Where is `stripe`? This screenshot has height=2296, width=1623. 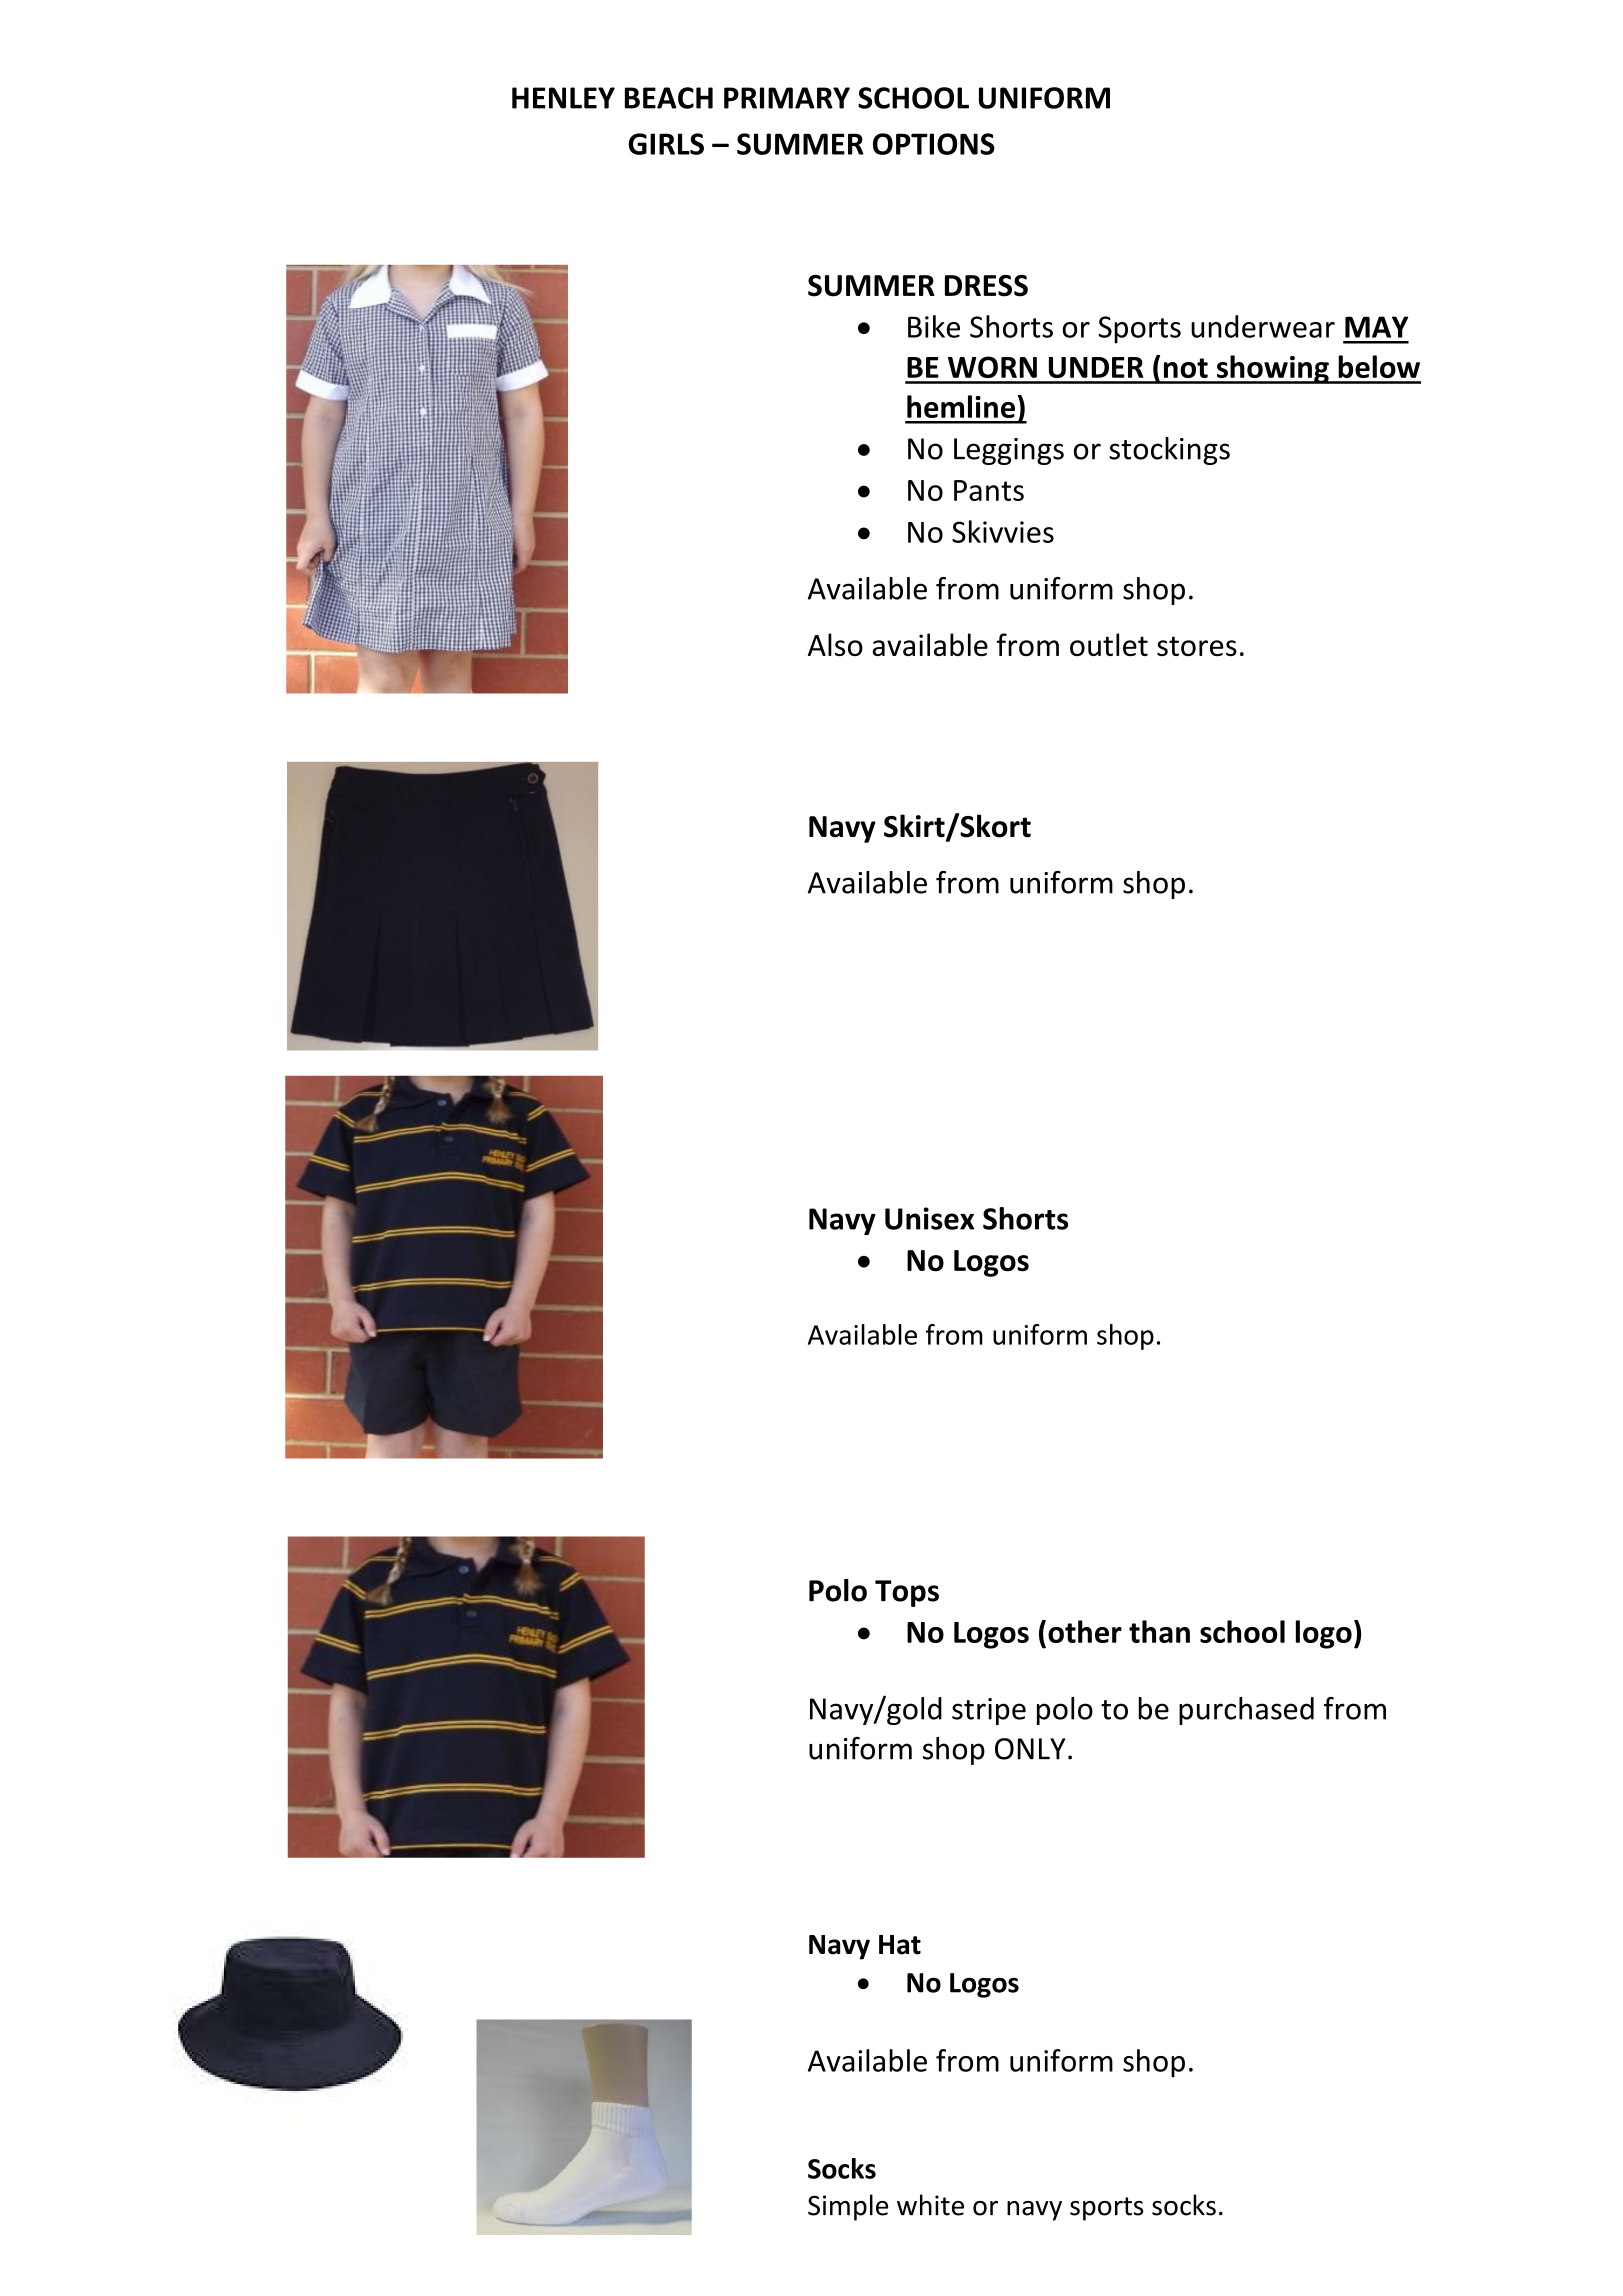
stripe is located at coordinates (989, 1711).
